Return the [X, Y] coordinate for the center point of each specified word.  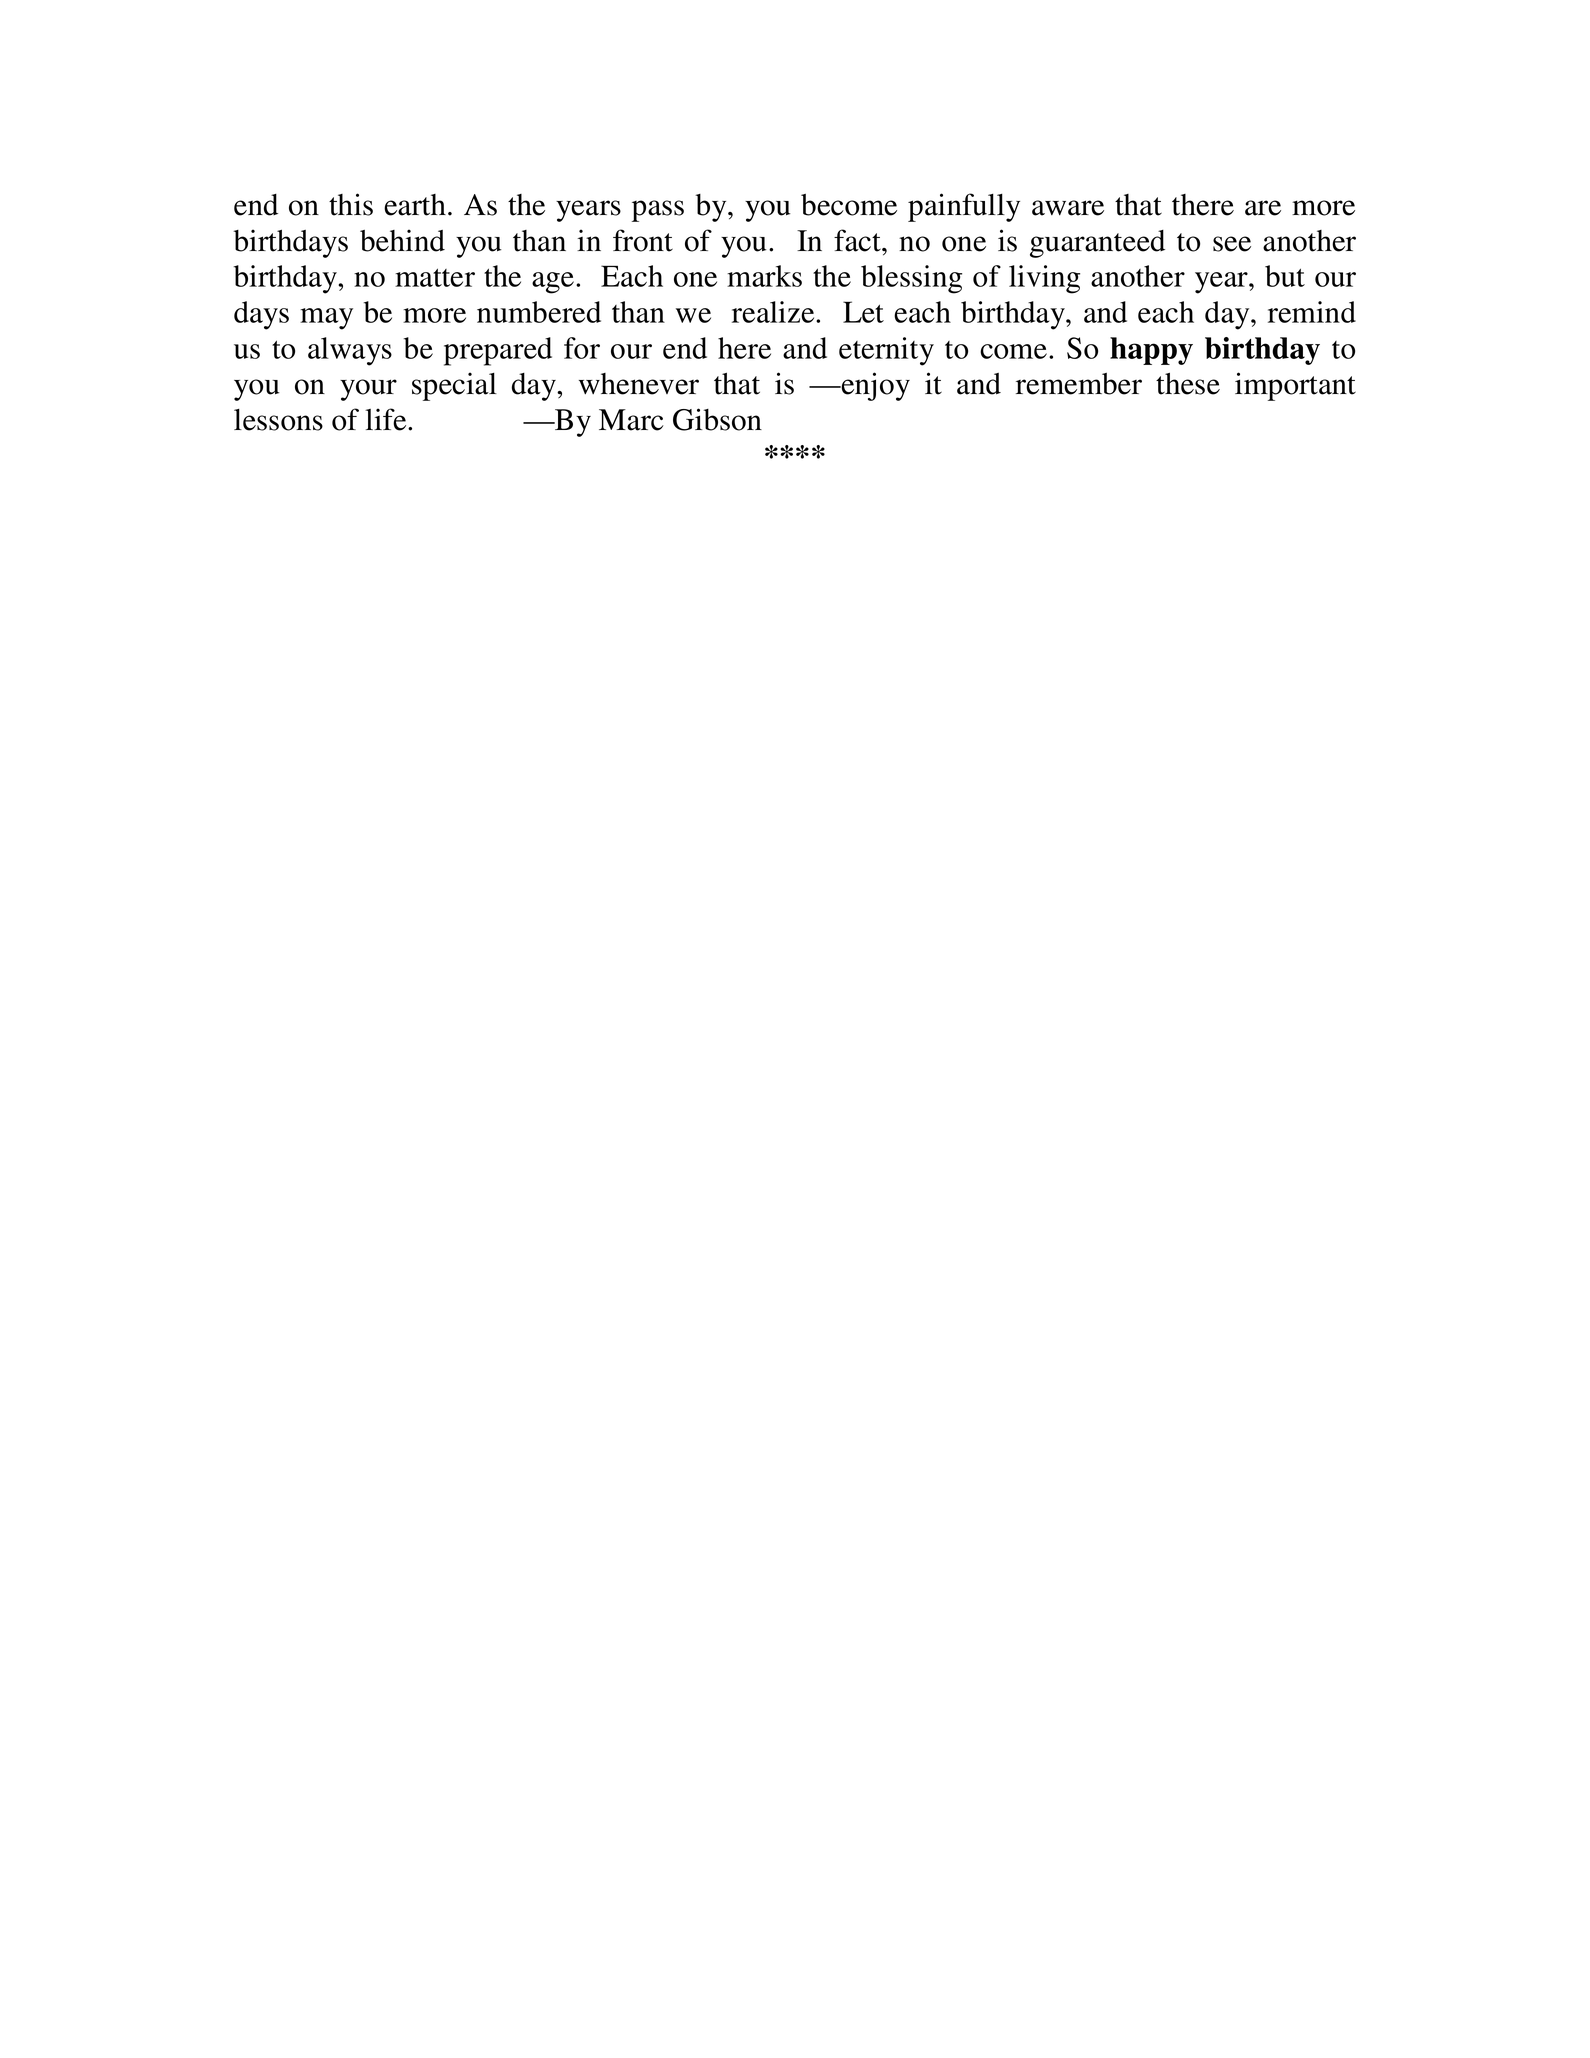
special [454, 386]
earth [415, 205]
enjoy [874, 386]
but [1285, 276]
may [326, 319]
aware [1068, 208]
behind [402, 240]
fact [858, 240]
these [1188, 384]
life [387, 419]
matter [435, 277]
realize [774, 312]
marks [764, 276]
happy [1151, 351]
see [1232, 244]
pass [658, 211]
